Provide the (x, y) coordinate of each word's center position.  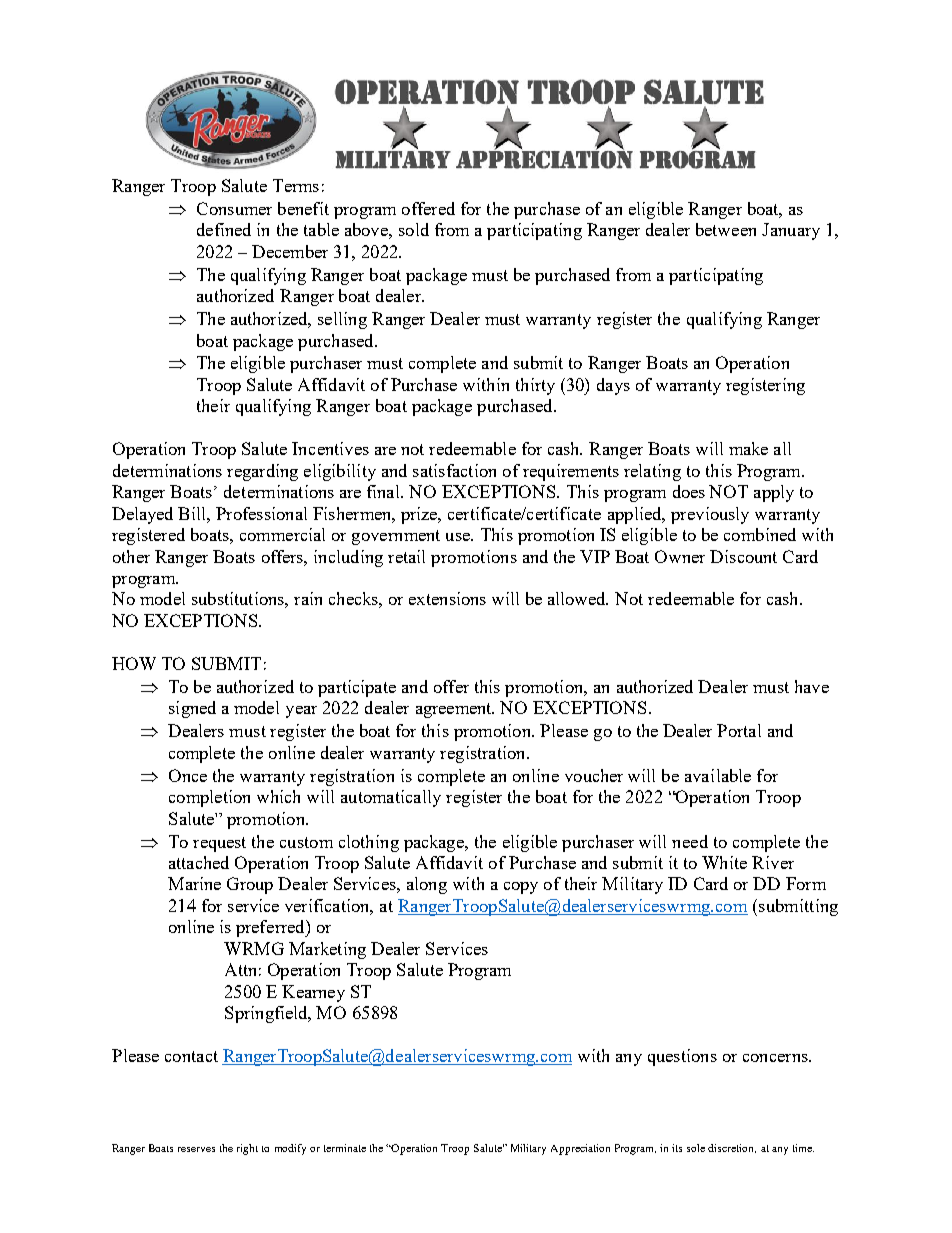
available (718, 775)
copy (521, 888)
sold (414, 229)
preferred (271, 928)
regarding (262, 472)
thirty (535, 386)
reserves (196, 1149)
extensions (447, 598)
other (131, 556)
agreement (455, 710)
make (748, 448)
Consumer (234, 208)
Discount (743, 556)
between (726, 229)
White (724, 862)
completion (209, 798)
